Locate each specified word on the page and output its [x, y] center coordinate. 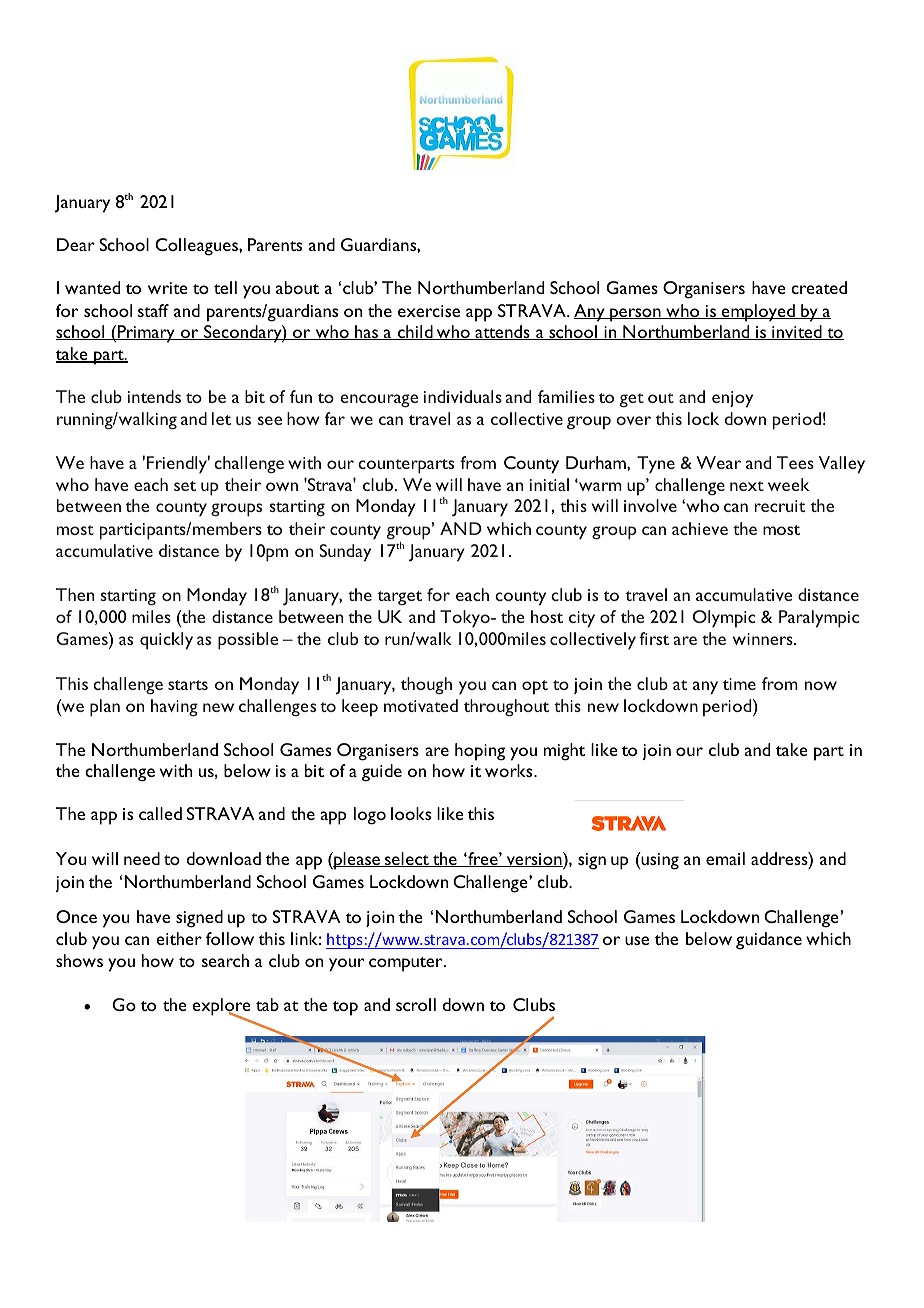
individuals [463, 396]
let [221, 418]
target [400, 598]
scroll [416, 1004]
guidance [769, 941]
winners [764, 639]
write [168, 288]
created [819, 287]
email [725, 858]
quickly [166, 641]
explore [221, 1008]
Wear [718, 462]
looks [411, 813]
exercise [429, 311]
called [160, 813]
